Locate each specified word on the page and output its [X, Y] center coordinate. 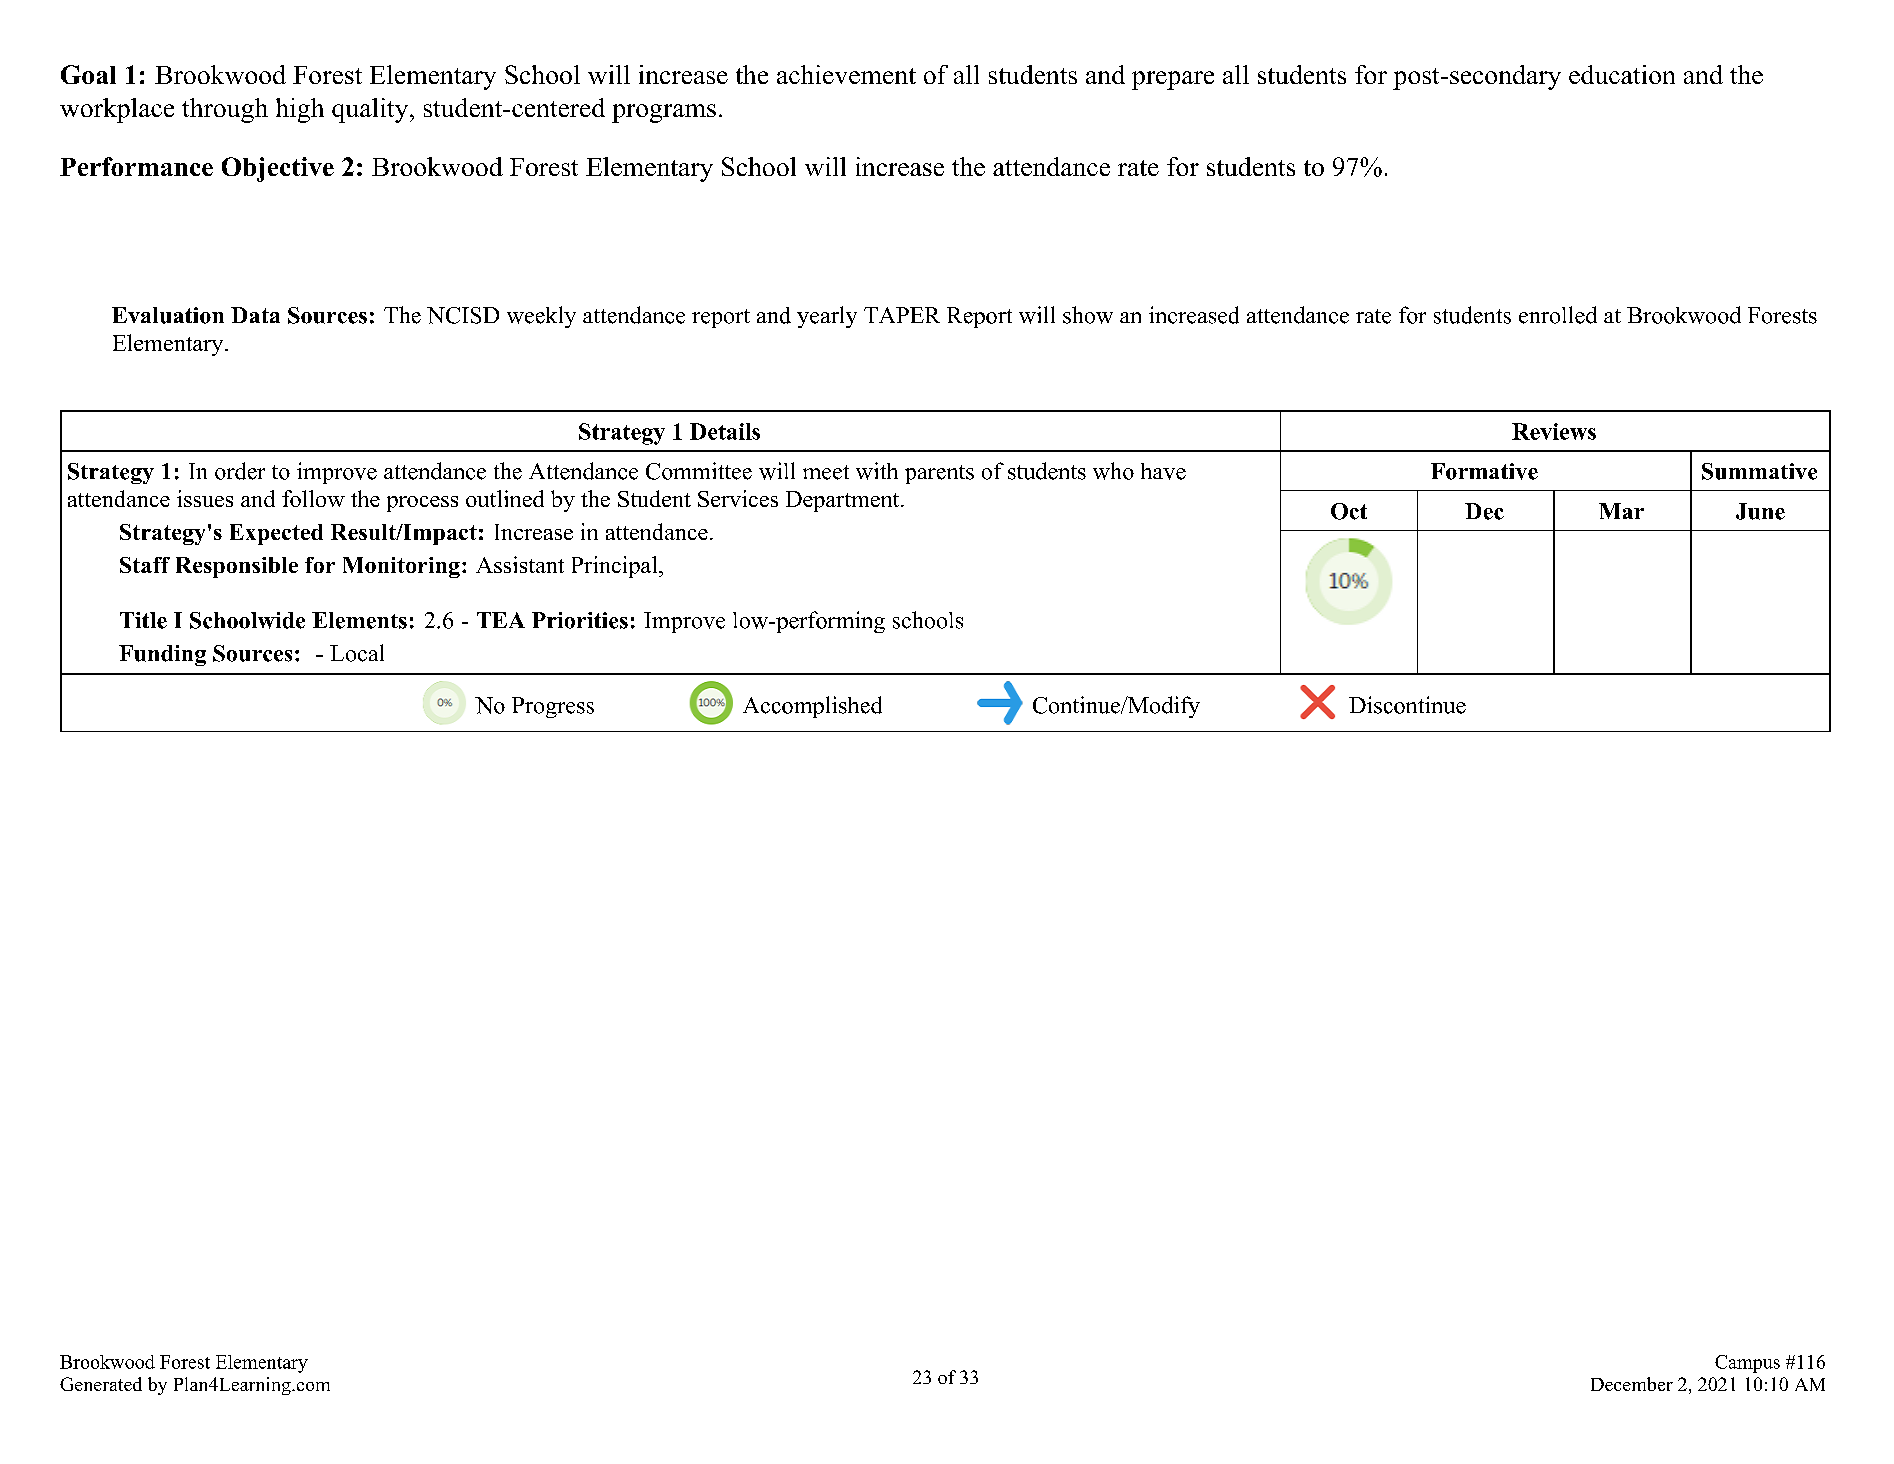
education [1622, 74]
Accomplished [812, 707]
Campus [1747, 1364]
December [1632, 1384]
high [300, 110]
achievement [846, 74]
